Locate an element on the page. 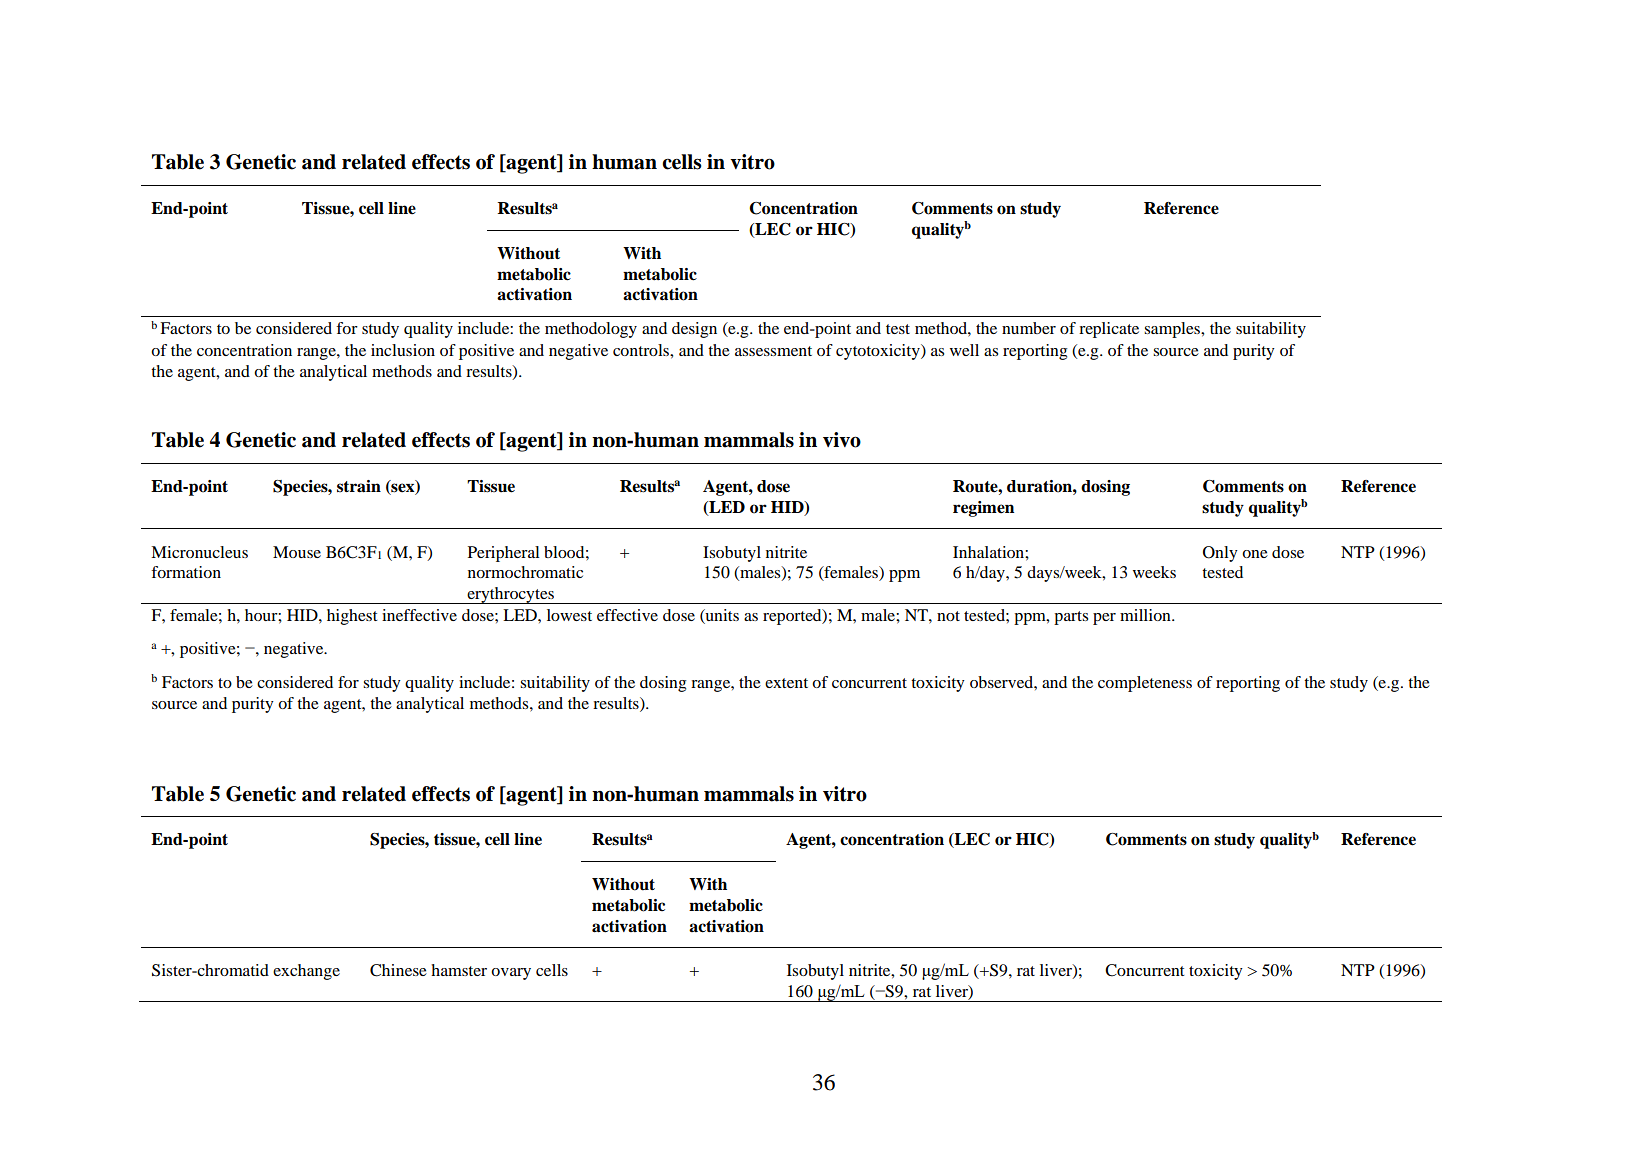  hamster is located at coordinates (459, 970).
